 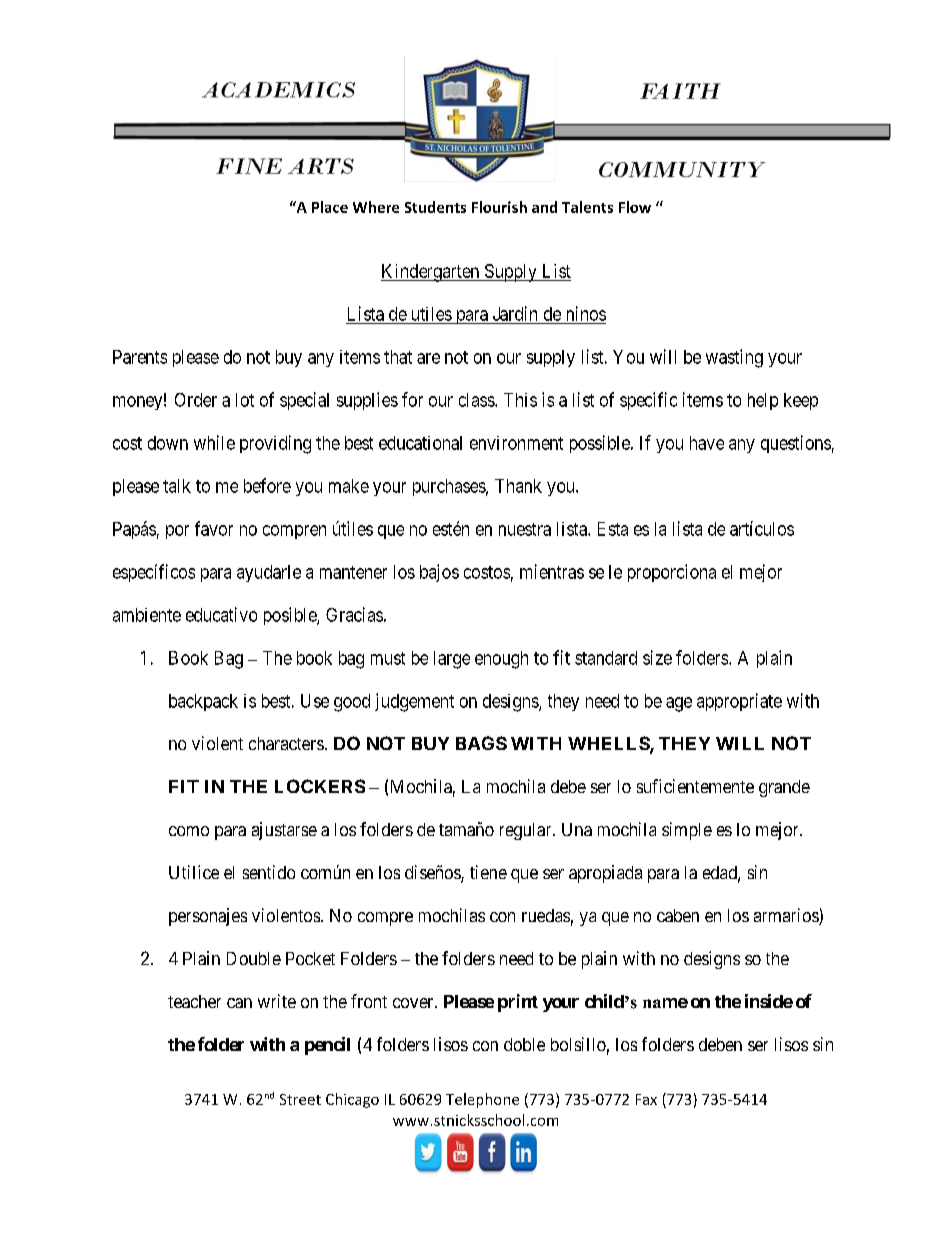 What do you see at coordinates (203, 702) in the screenshot?
I see `backpack` at bounding box center [203, 702].
